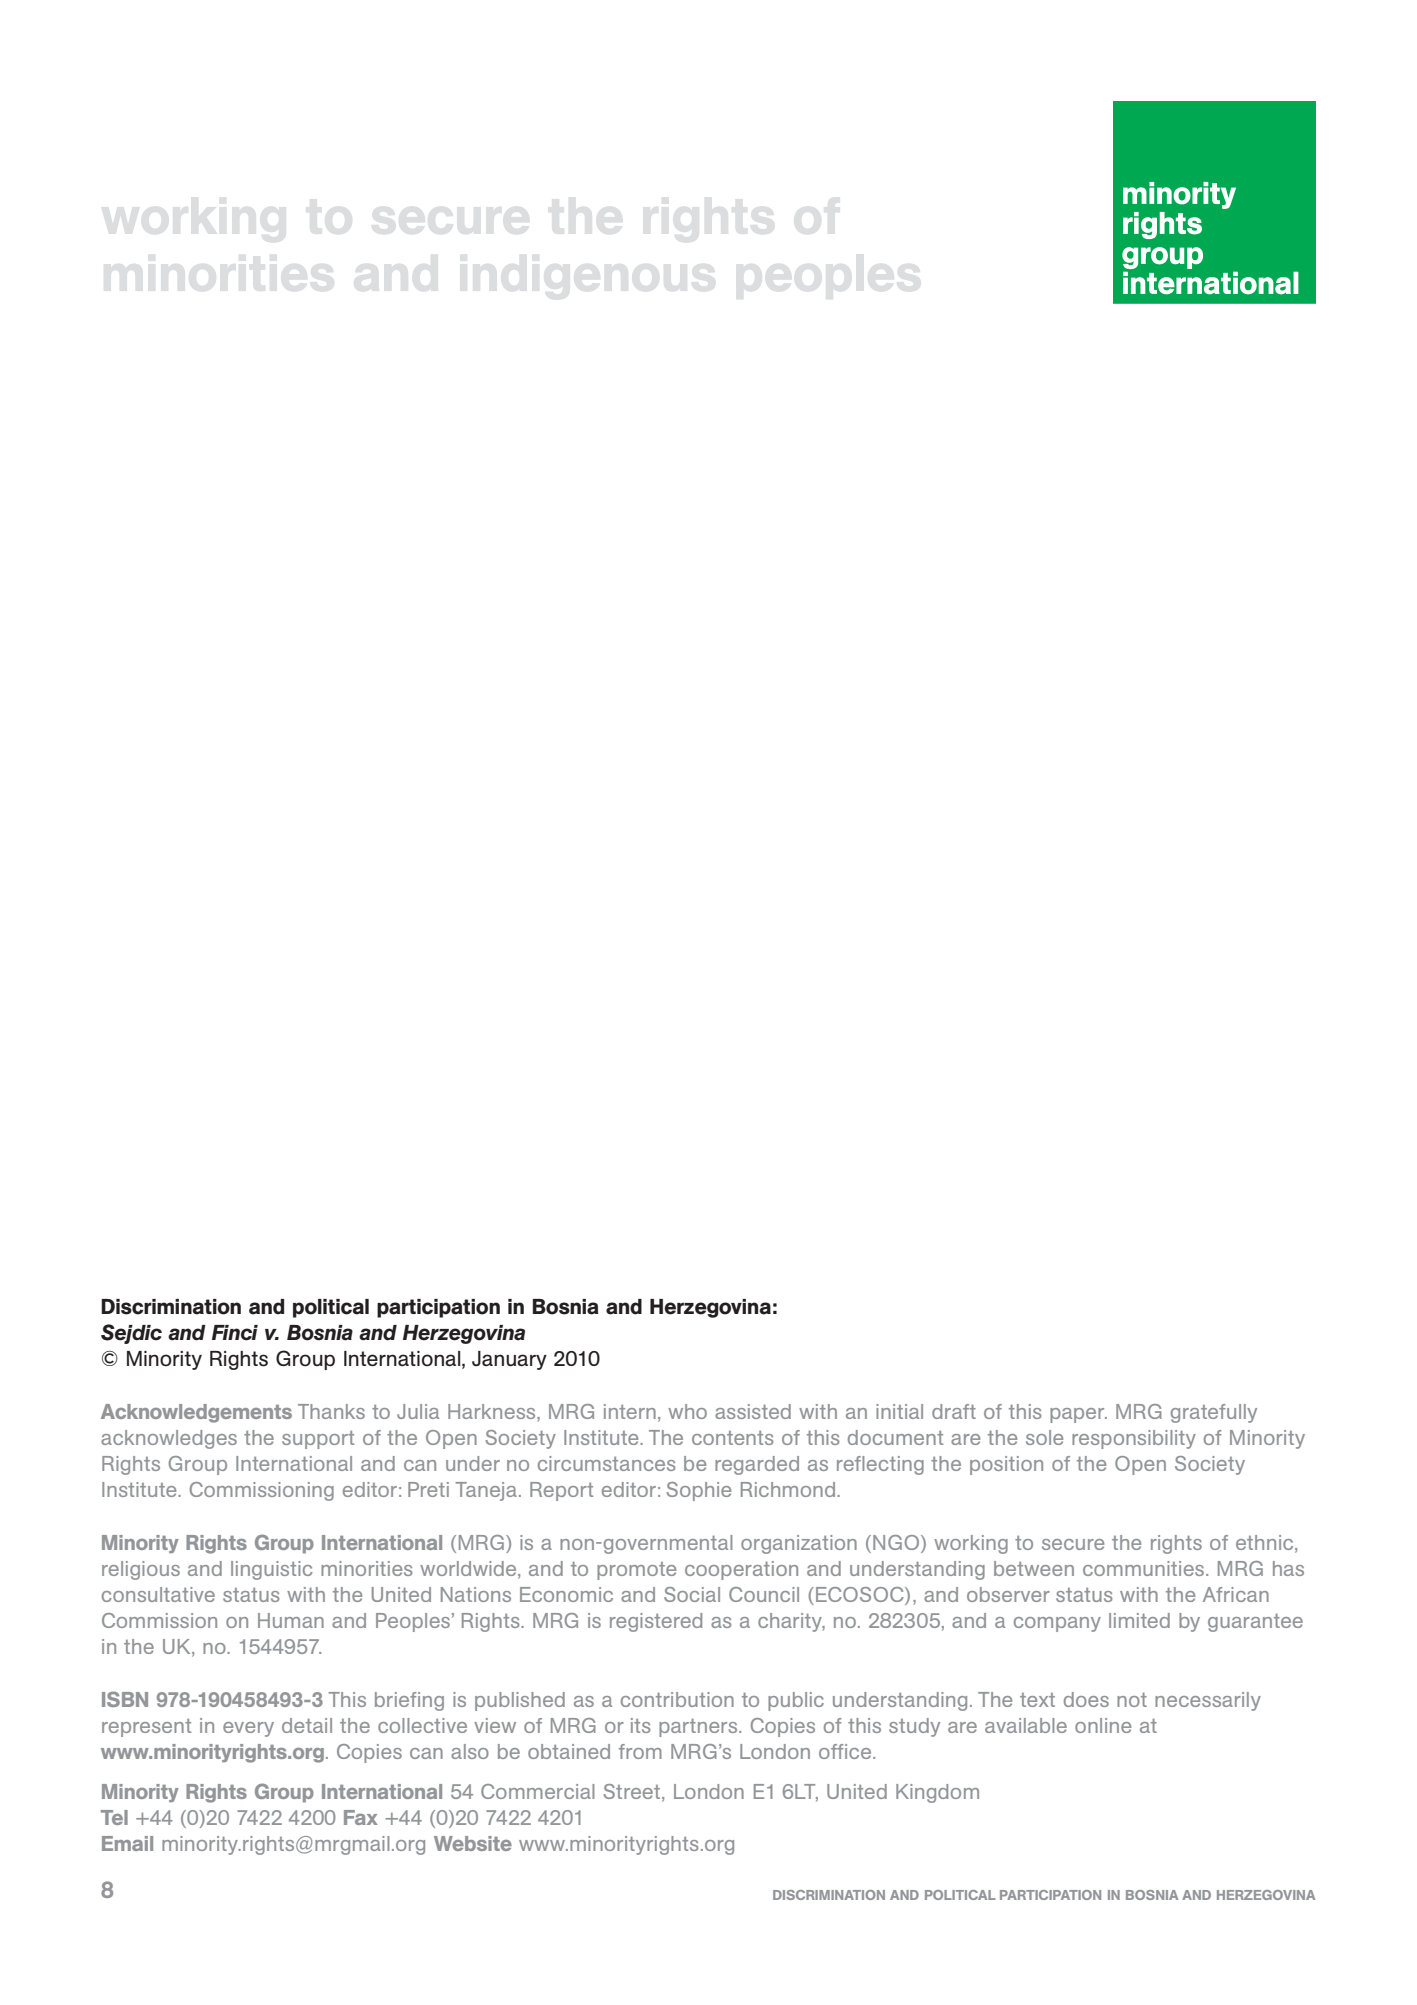  What do you see at coordinates (331, 1411) in the screenshot?
I see `Thanks` at bounding box center [331, 1411].
